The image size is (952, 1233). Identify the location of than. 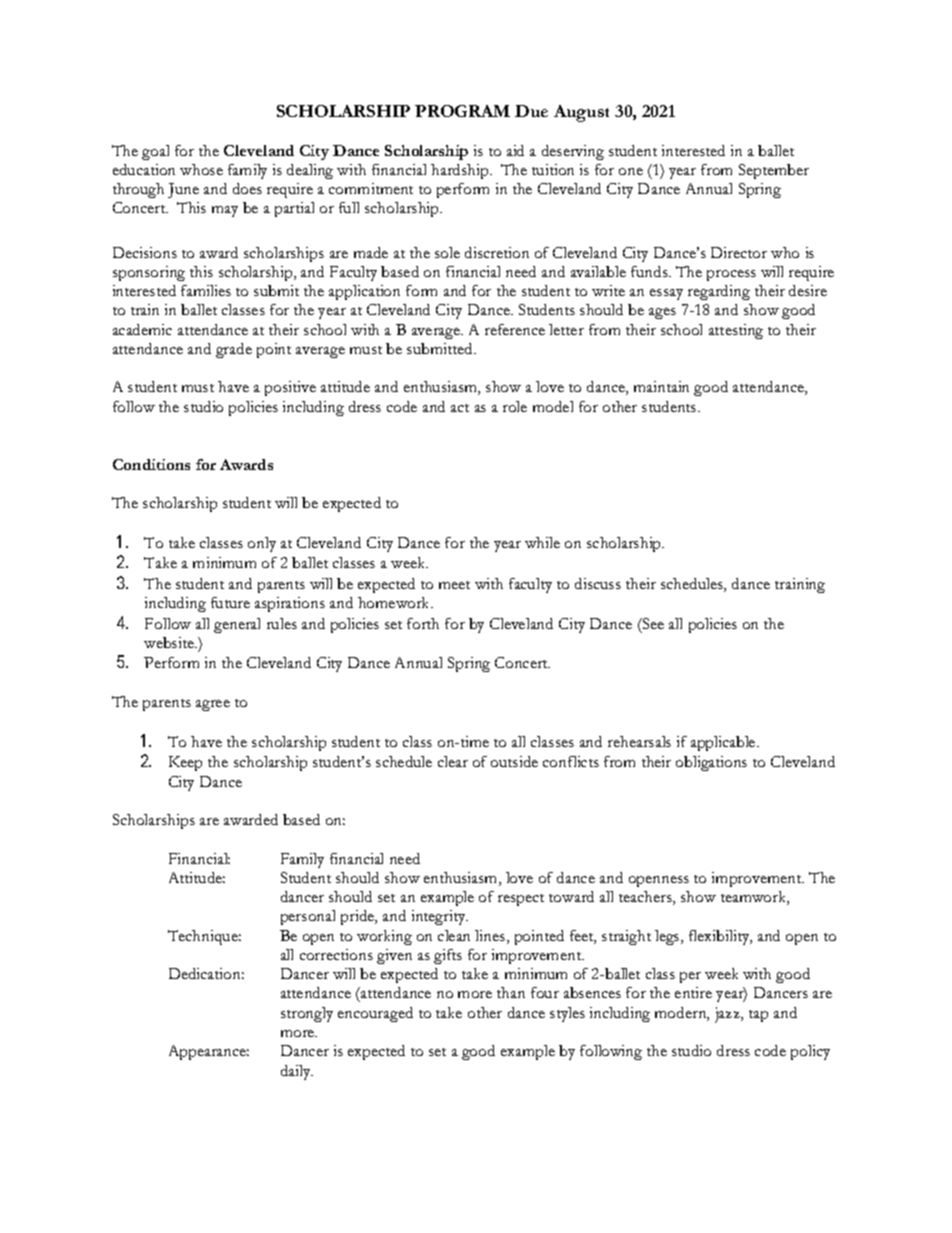
(511, 992).
